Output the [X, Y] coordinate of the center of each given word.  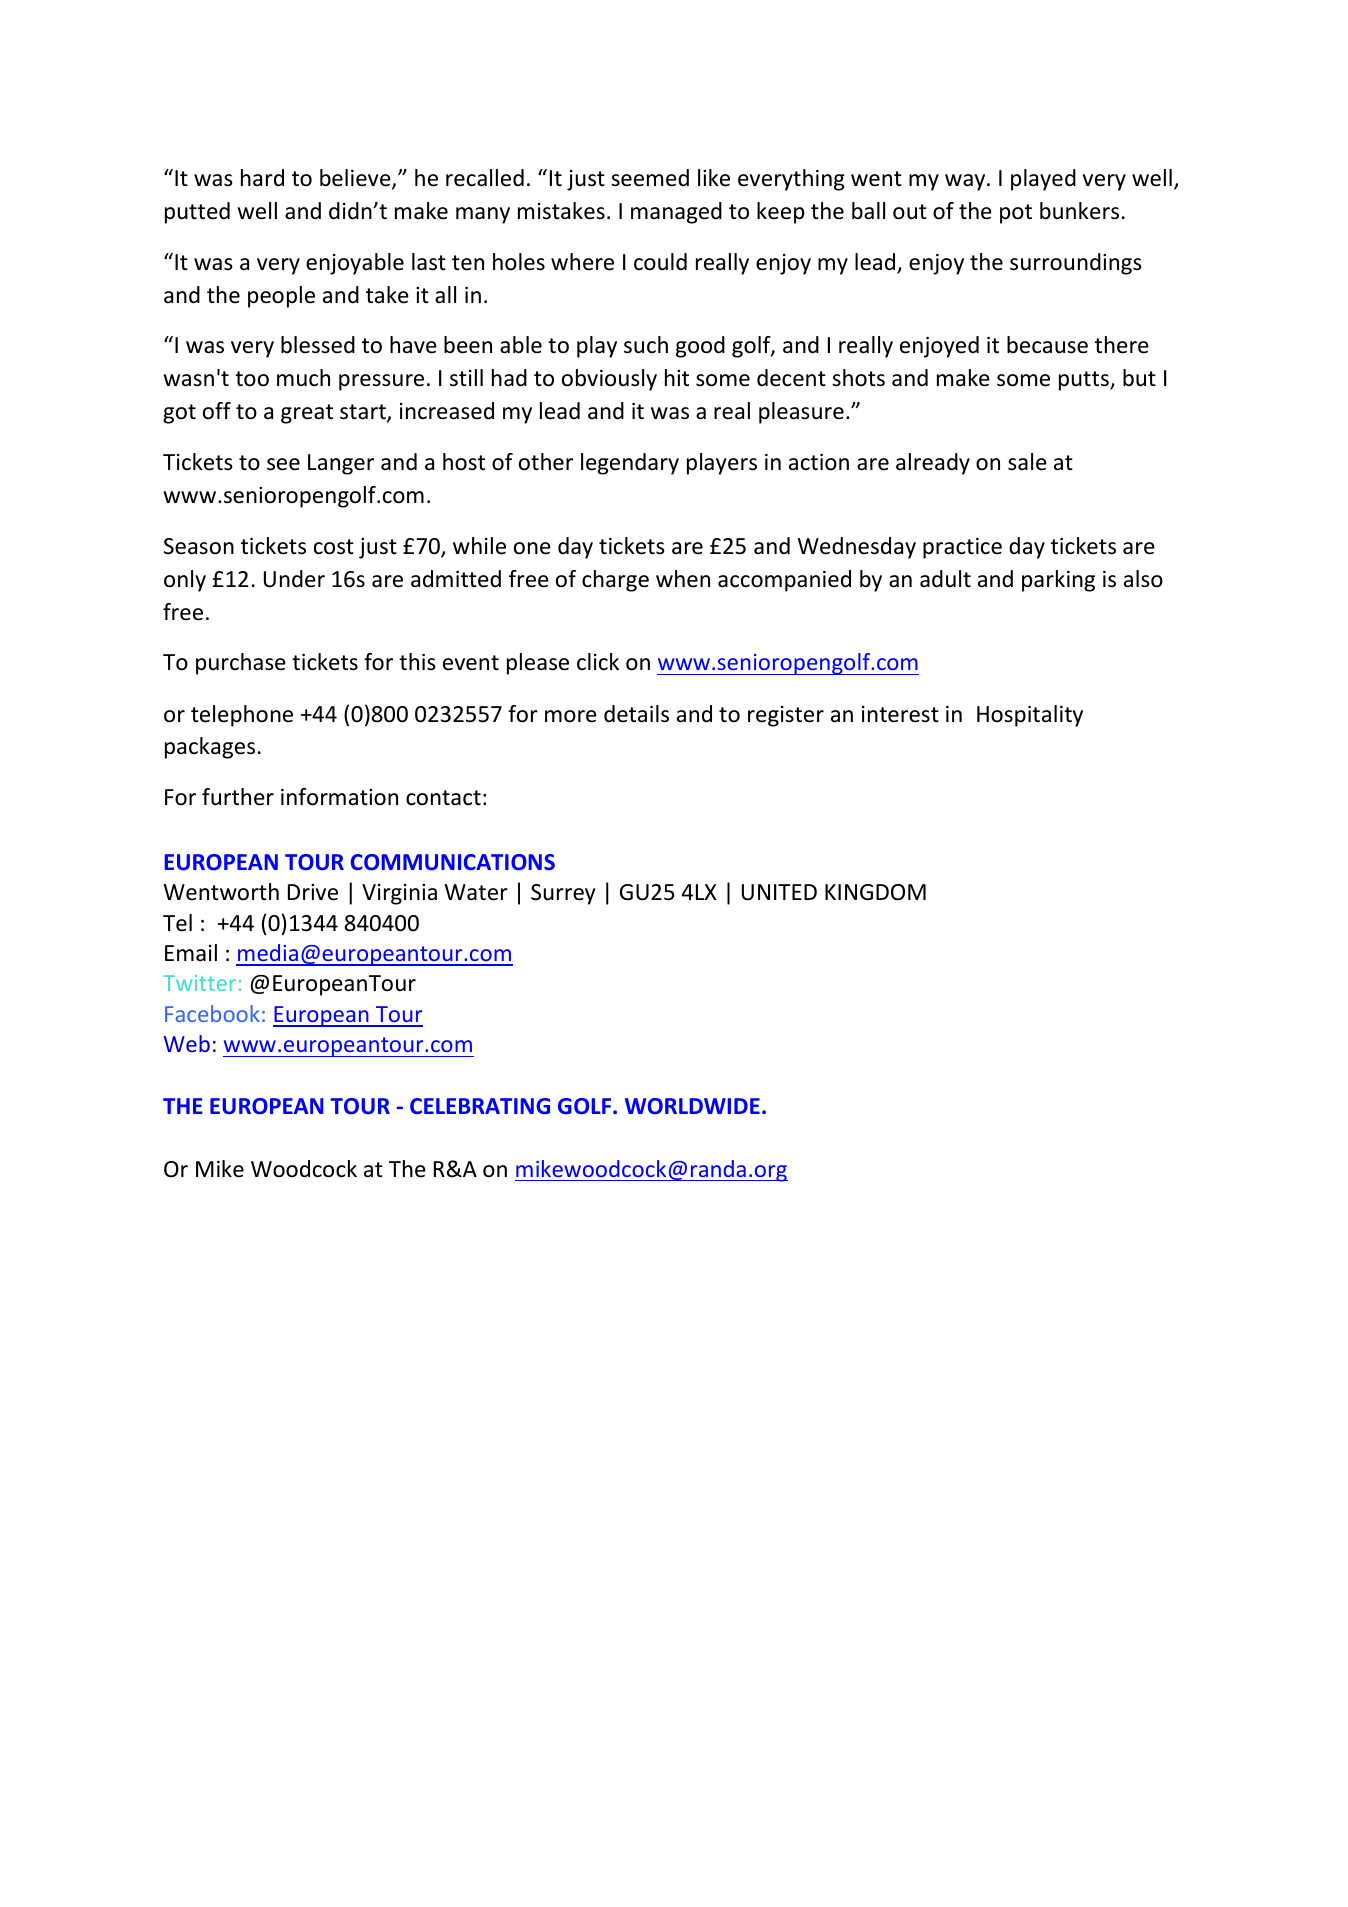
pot [1016, 214]
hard [262, 178]
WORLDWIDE [692, 1106]
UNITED [779, 892]
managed [676, 213]
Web [187, 1043]
